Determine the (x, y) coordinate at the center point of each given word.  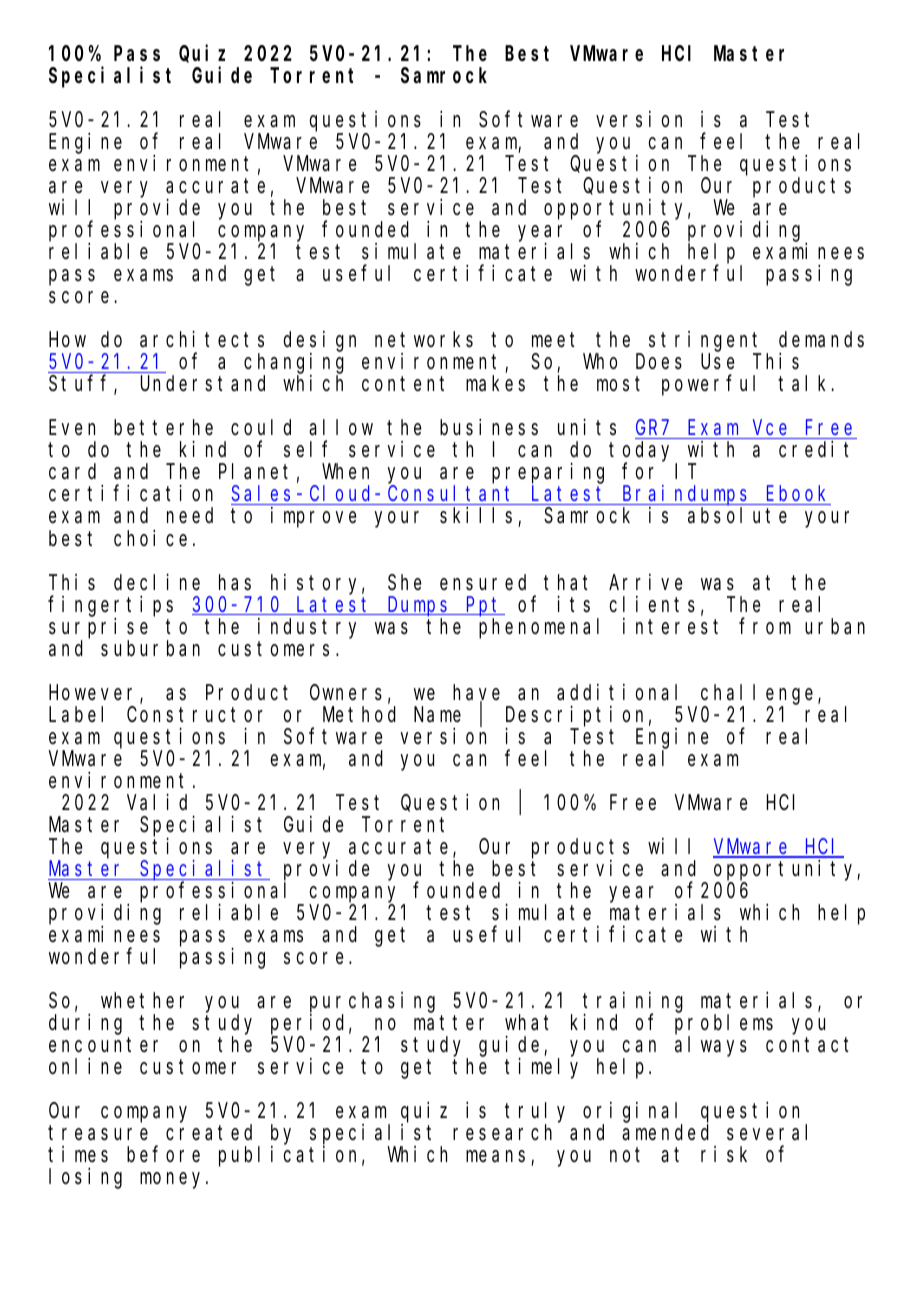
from (765, 626)
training (633, 1003)
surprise (98, 628)
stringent (705, 342)
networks (424, 340)
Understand (203, 384)
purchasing (372, 1002)
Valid (157, 802)
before (163, 1154)
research (502, 1132)
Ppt (484, 607)
